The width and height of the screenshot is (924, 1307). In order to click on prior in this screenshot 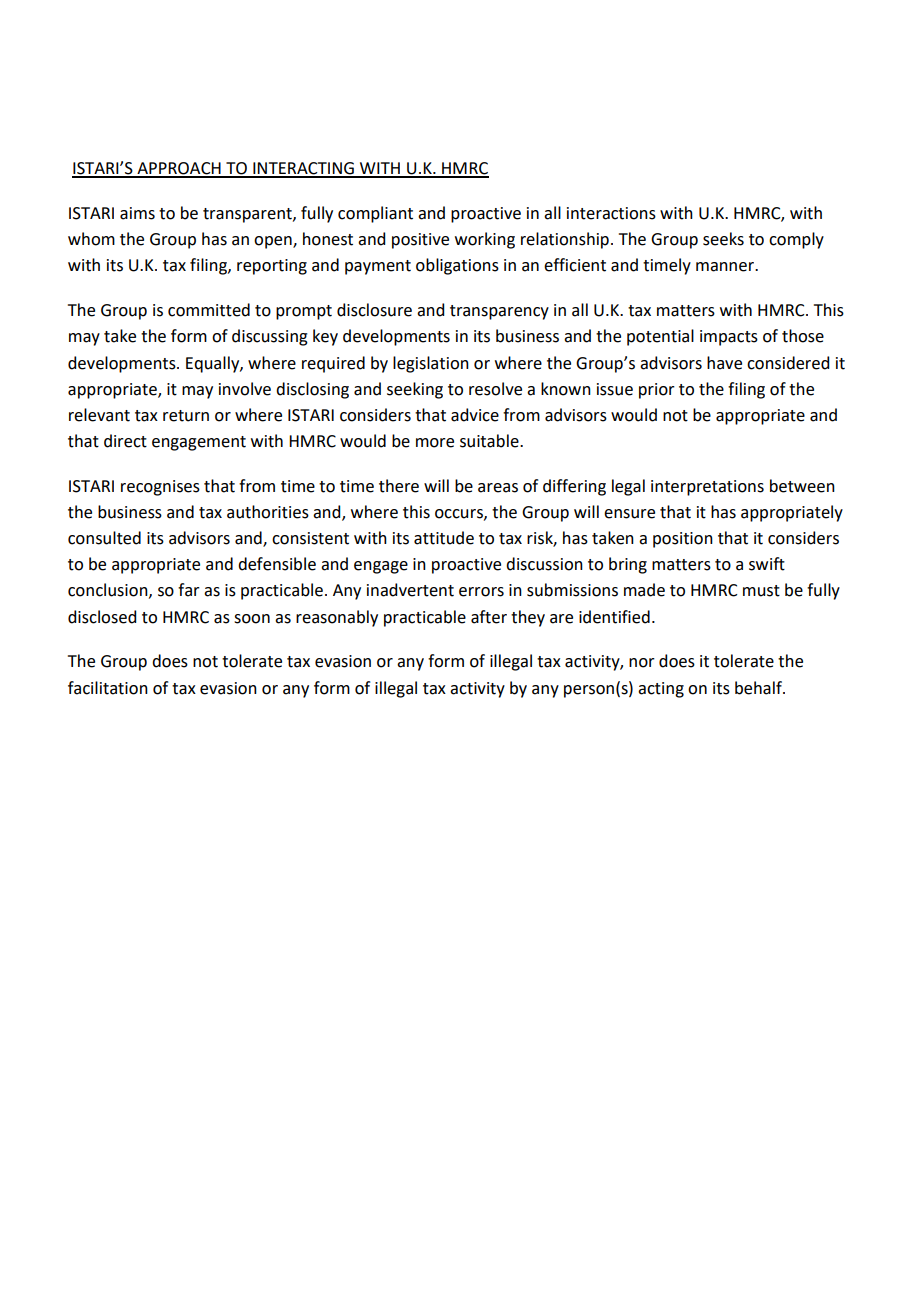, I will do `click(657, 391)`.
